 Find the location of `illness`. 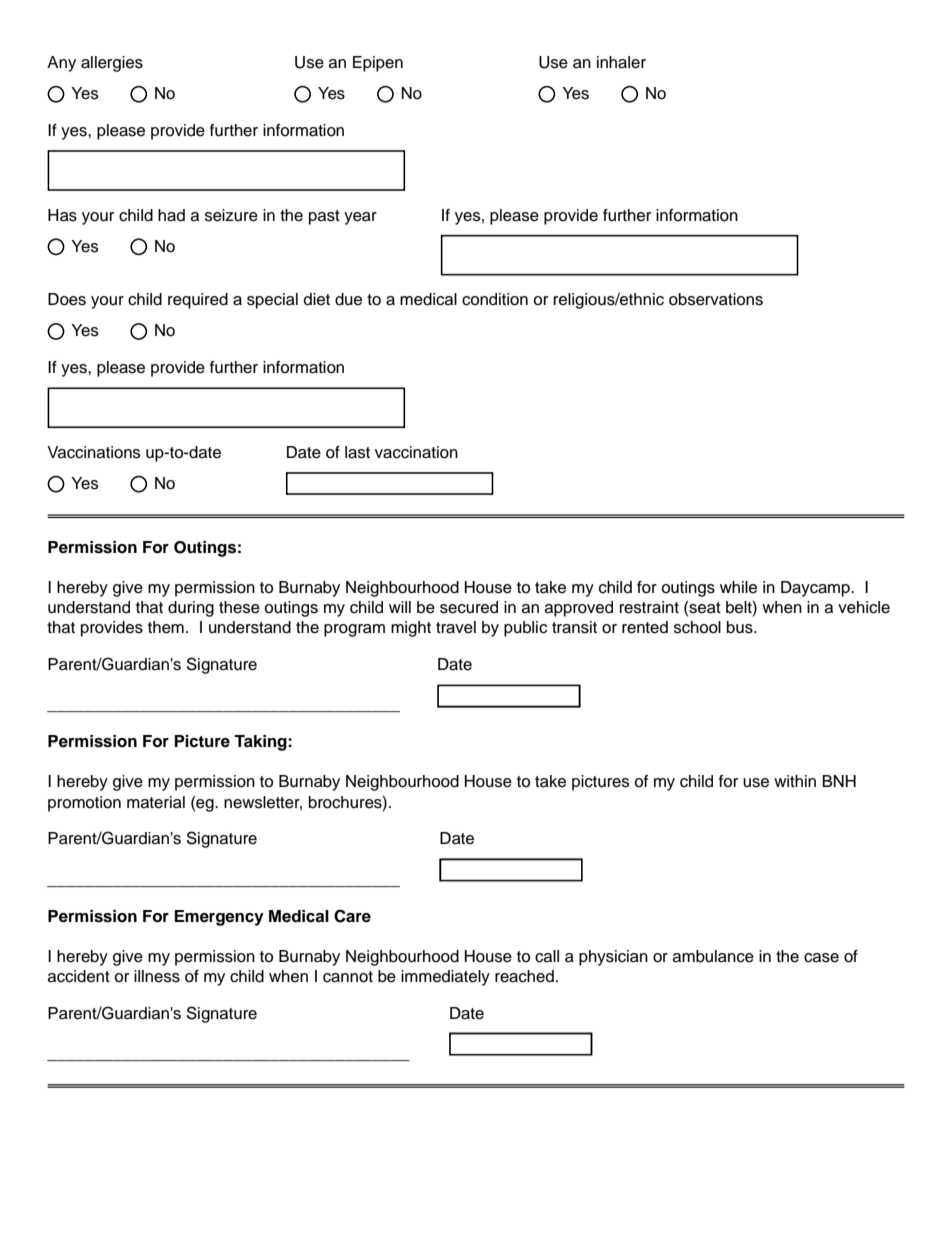

illness is located at coordinates (157, 976).
